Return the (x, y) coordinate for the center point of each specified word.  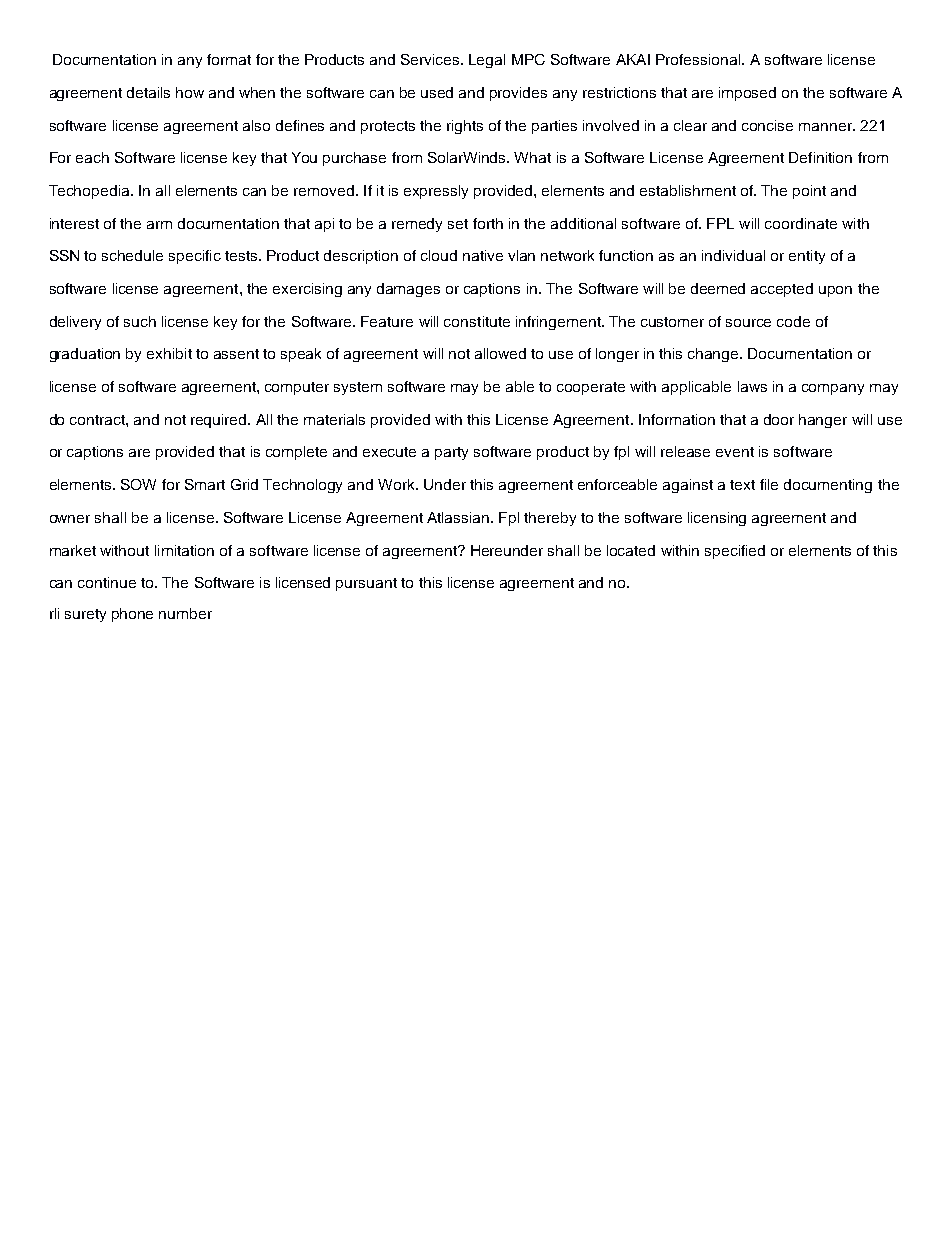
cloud (439, 255)
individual (733, 255)
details (148, 92)
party (451, 453)
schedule (132, 255)
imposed (747, 94)
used (437, 92)
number (185, 613)
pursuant (366, 584)
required (220, 421)
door (779, 419)
